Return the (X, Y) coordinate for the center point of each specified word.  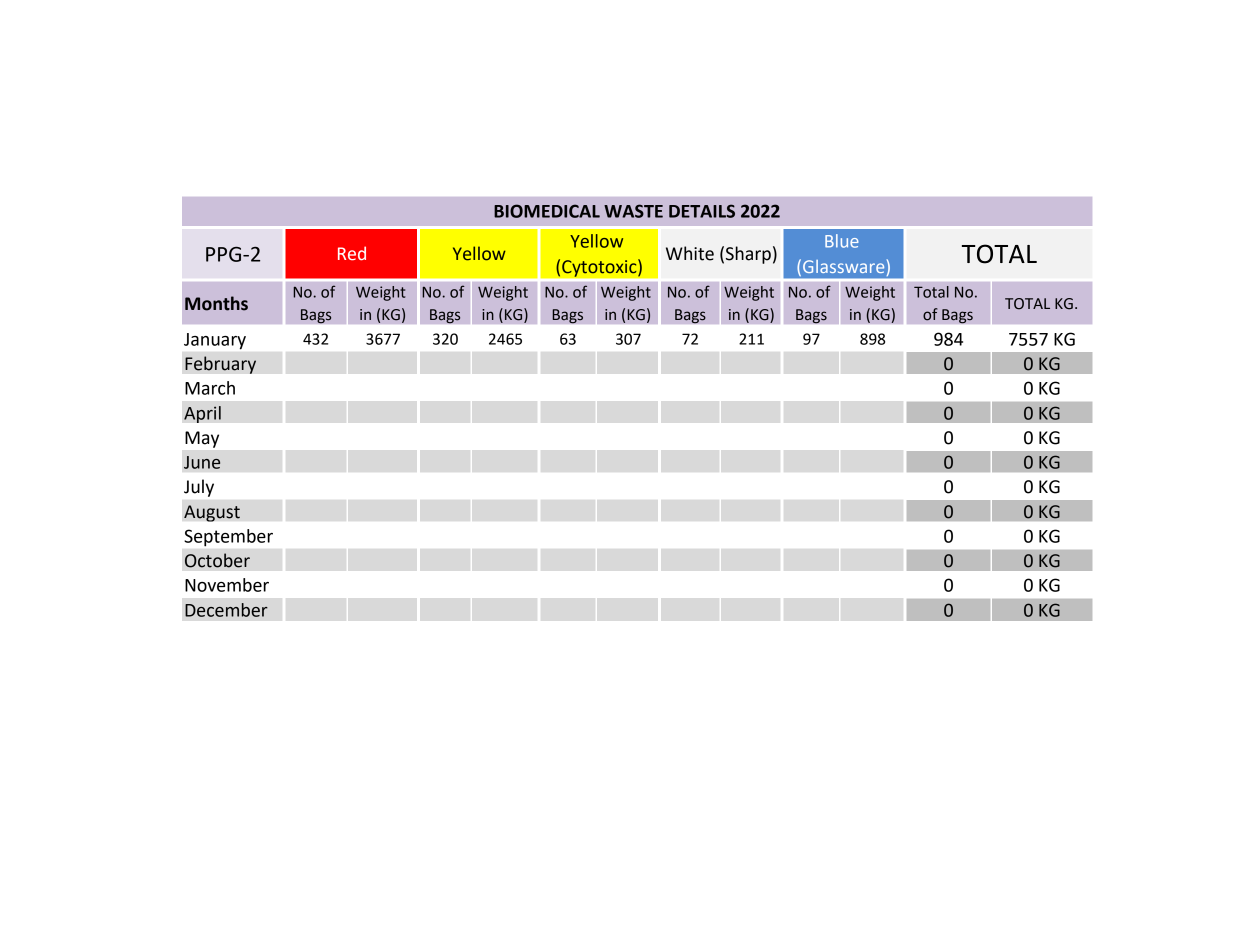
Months (216, 303)
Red (352, 253)
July (199, 488)
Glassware (843, 266)
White (690, 253)
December (226, 610)
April (202, 414)
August (212, 513)
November (227, 585)
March (210, 388)
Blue (842, 241)
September (228, 538)
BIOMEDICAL (547, 211)
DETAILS (702, 211)
